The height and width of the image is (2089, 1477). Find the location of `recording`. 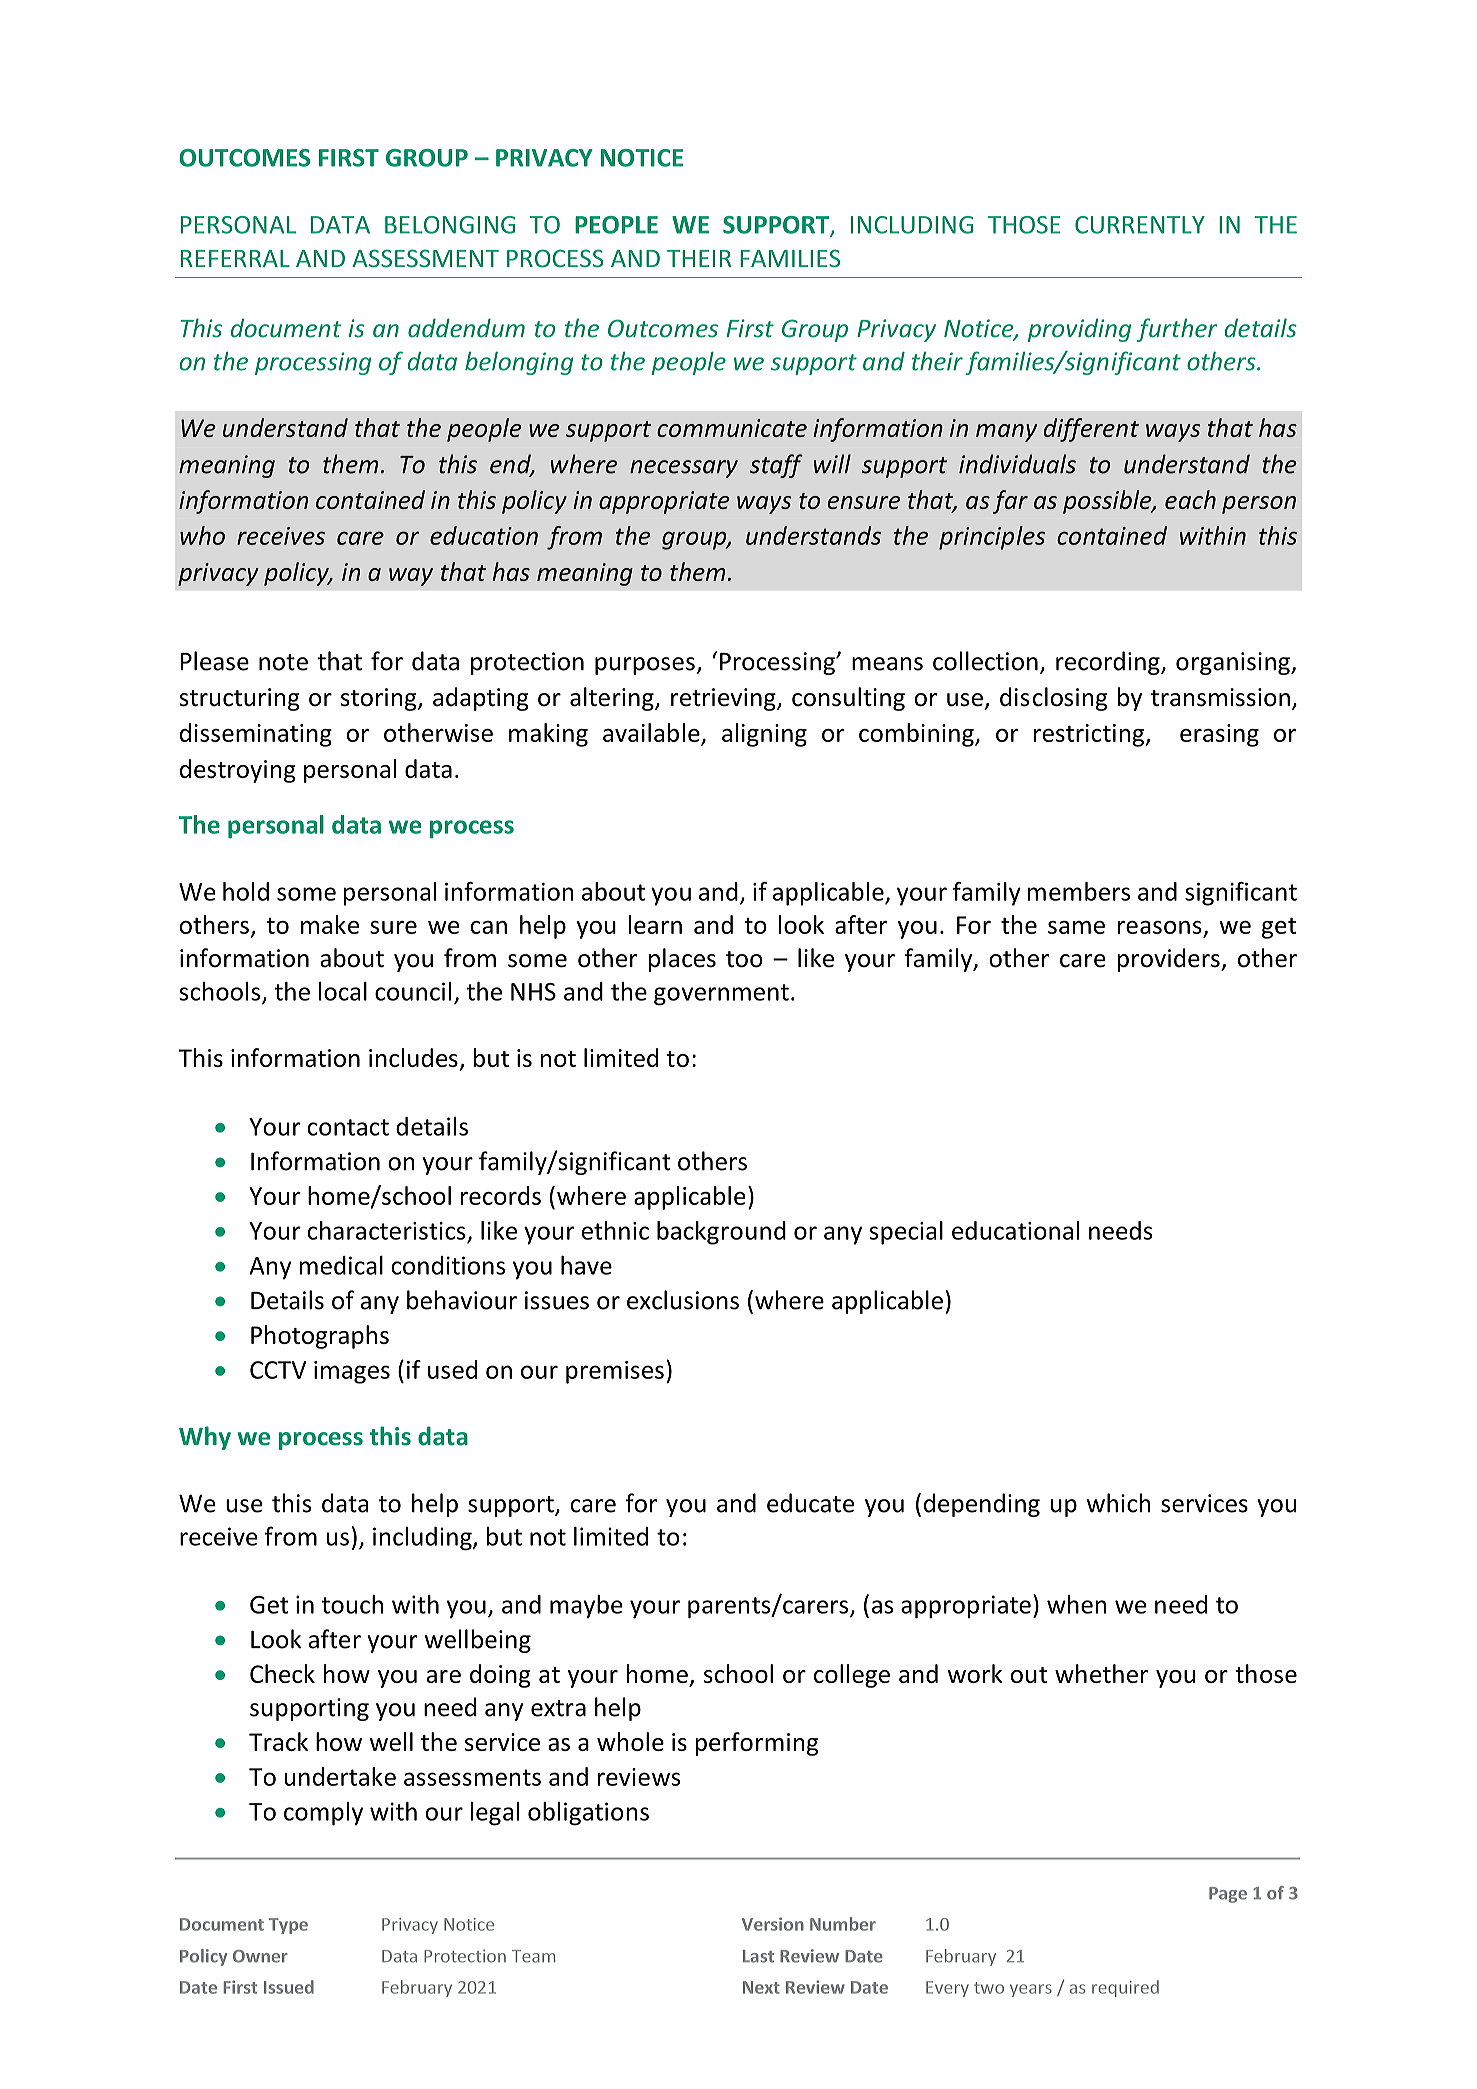

recording is located at coordinates (1109, 663).
